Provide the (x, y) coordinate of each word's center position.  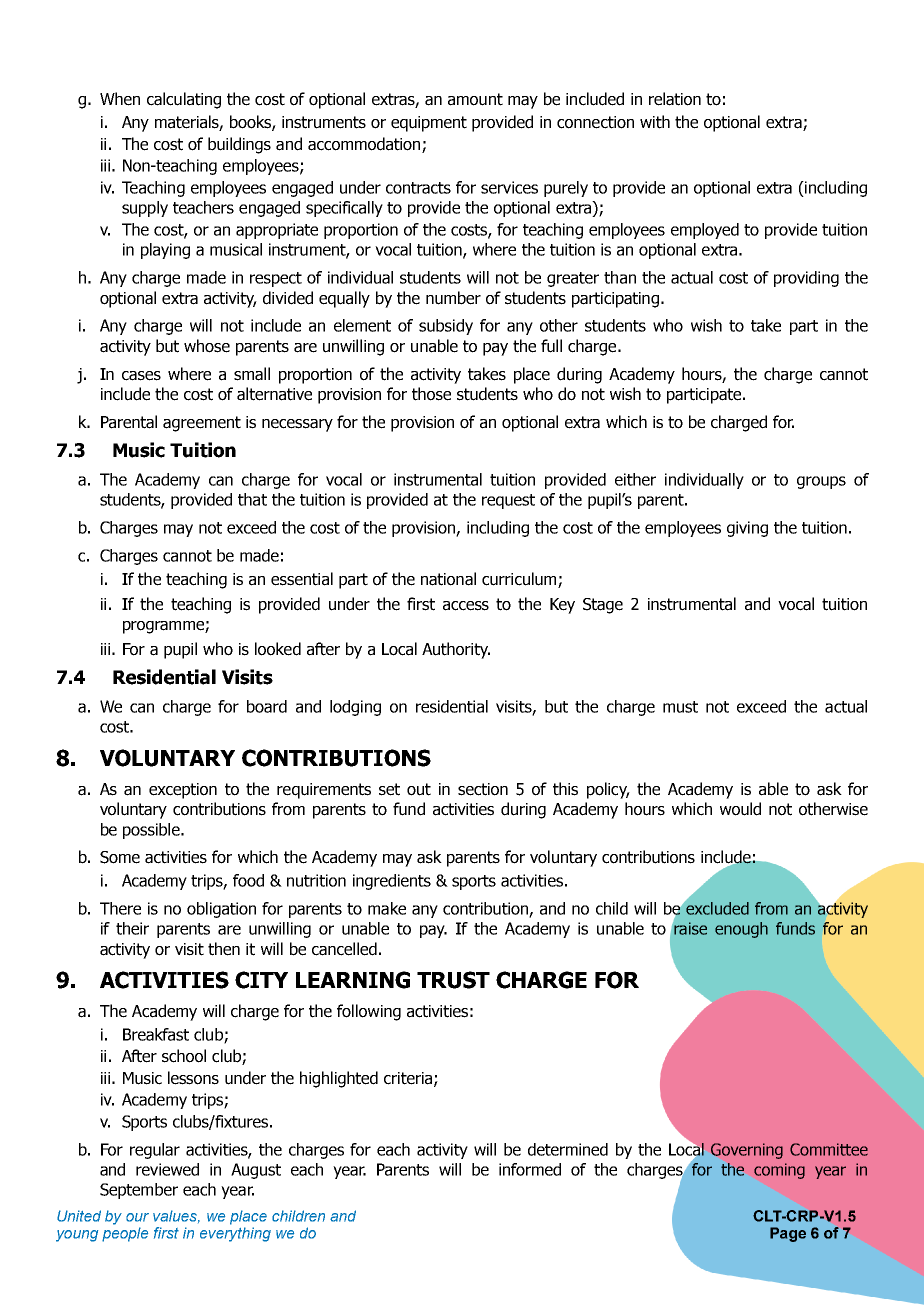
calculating (184, 100)
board (267, 706)
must (680, 707)
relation (675, 99)
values (176, 1216)
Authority (456, 650)
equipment (429, 124)
